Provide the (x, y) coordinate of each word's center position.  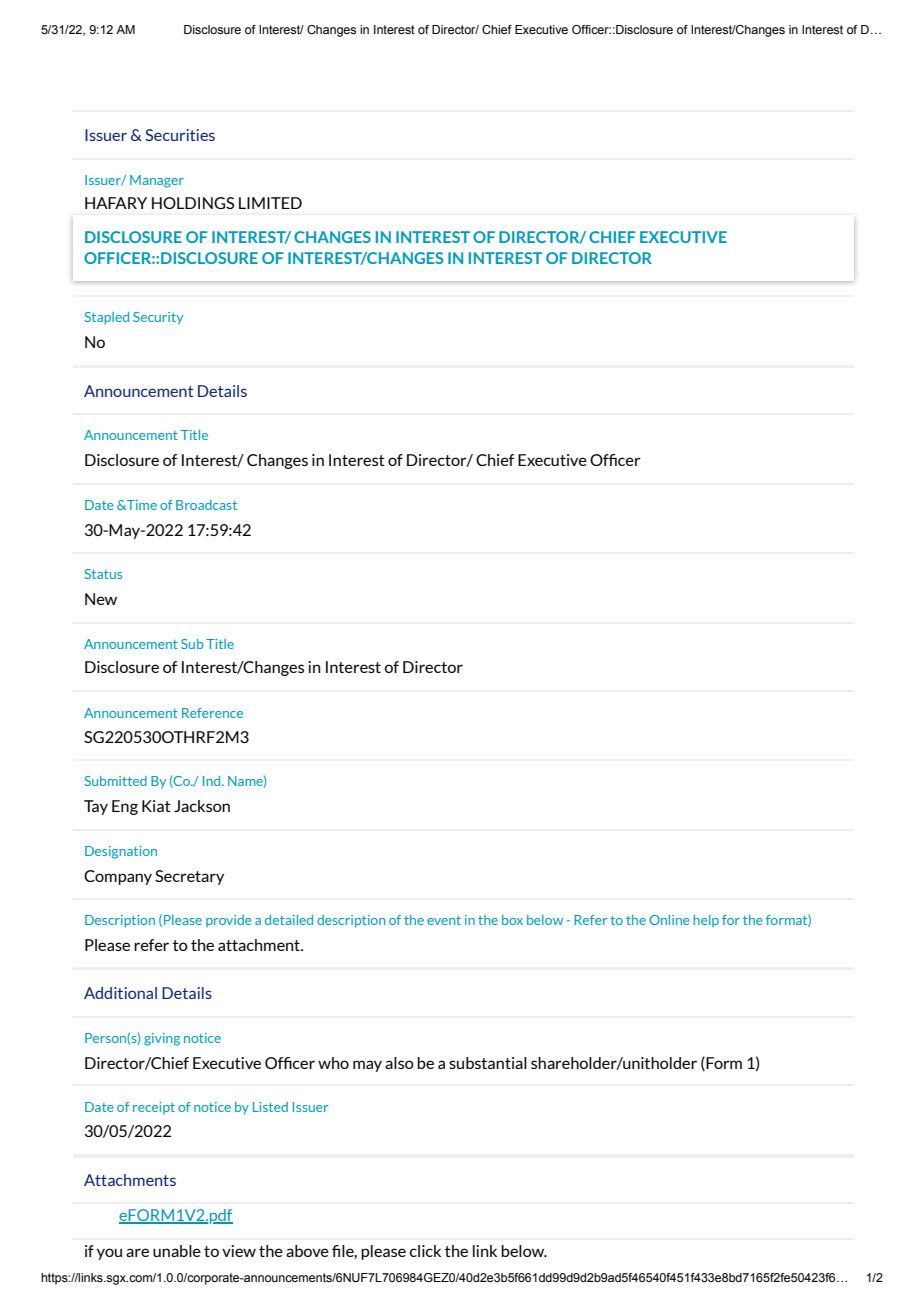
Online (669, 920)
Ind (213, 781)
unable (177, 1251)
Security (158, 318)
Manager (157, 181)
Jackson (202, 806)
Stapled (106, 318)
